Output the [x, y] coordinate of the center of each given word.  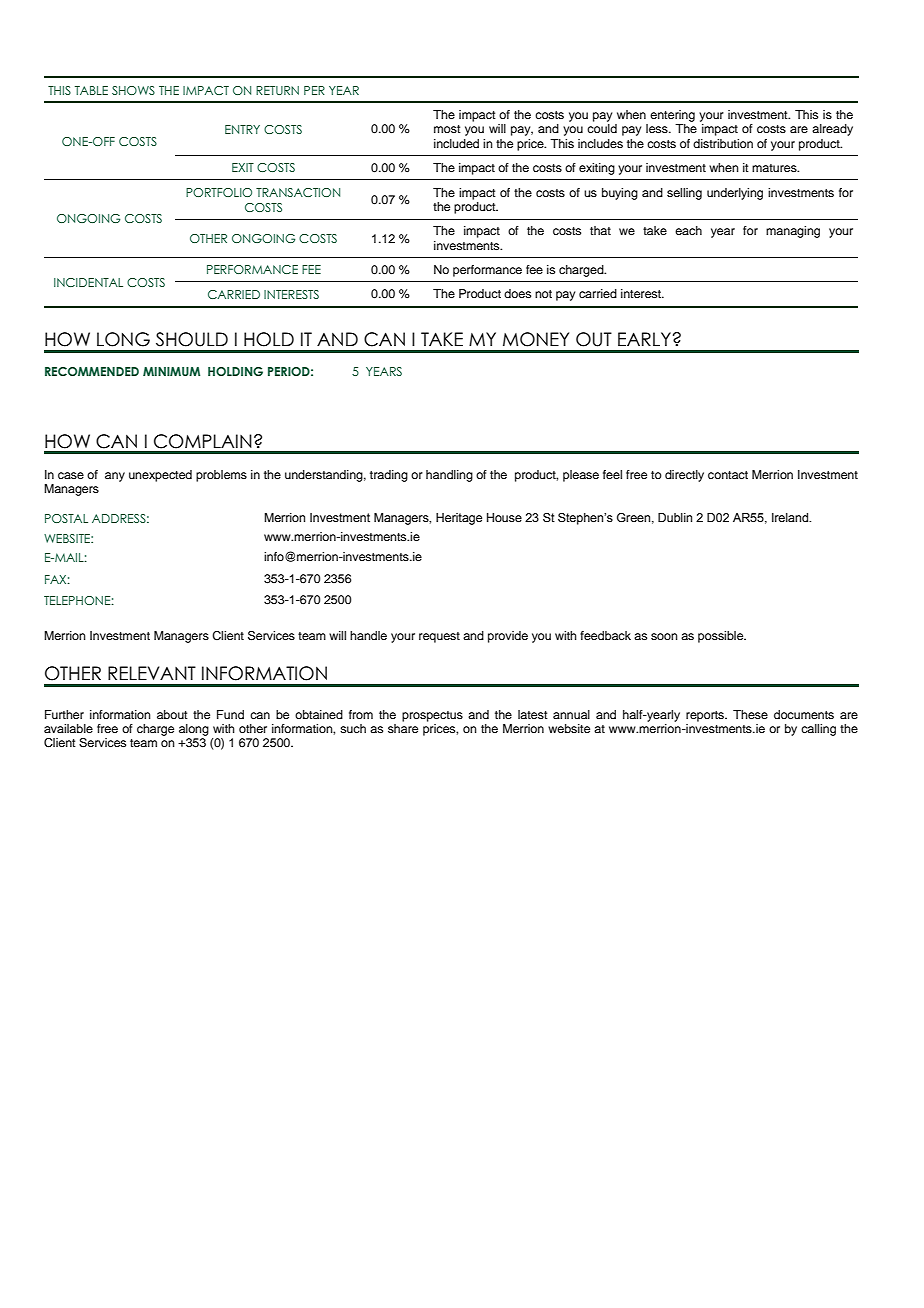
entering [672, 116]
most [447, 129]
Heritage [459, 519]
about [172, 714]
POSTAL [66, 518]
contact [728, 475]
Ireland [791, 517]
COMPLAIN [203, 441]
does [517, 293]
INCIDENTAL [88, 282]
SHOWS [133, 90]
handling [449, 476]
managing [793, 232]
